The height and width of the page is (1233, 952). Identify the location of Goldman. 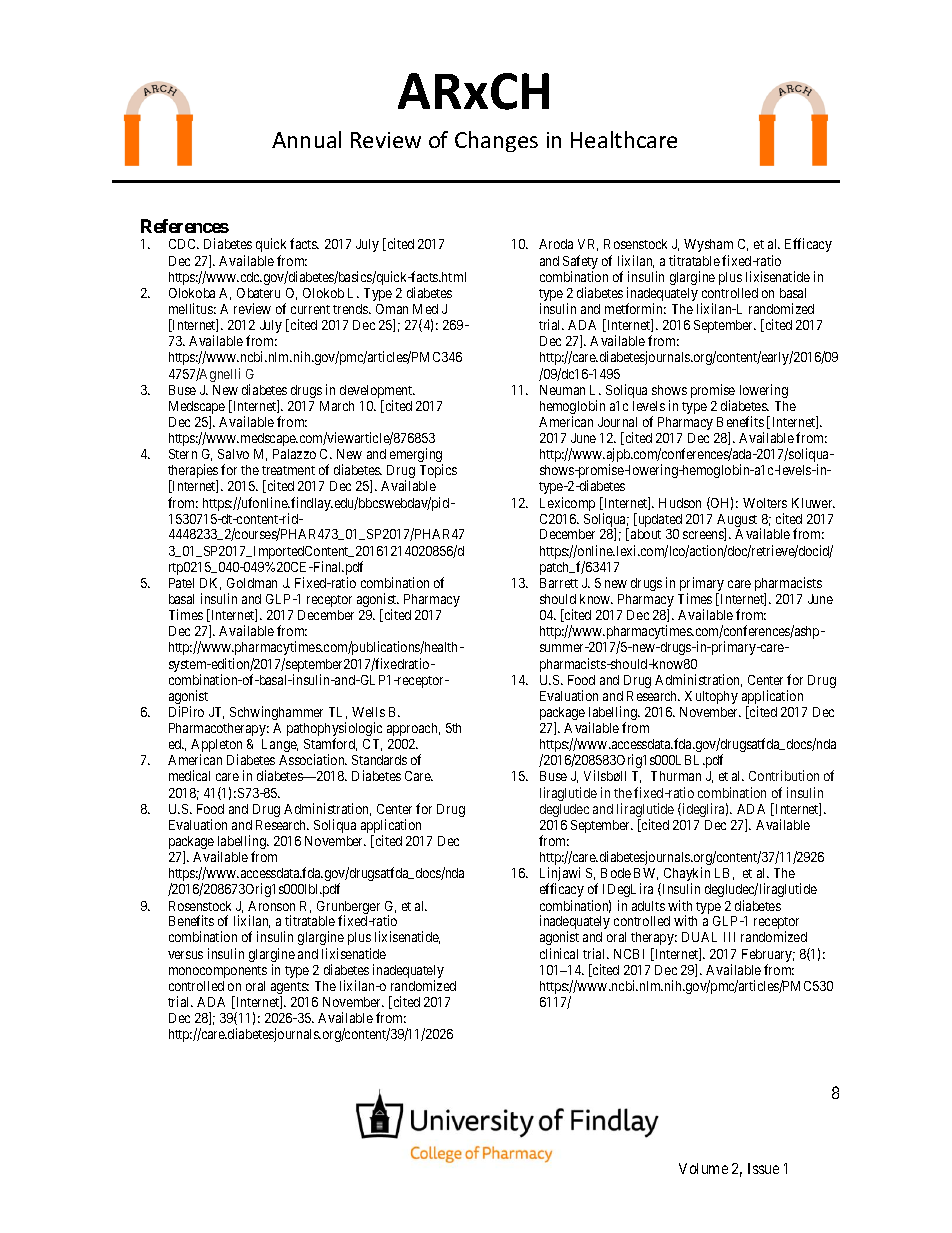
(252, 583).
